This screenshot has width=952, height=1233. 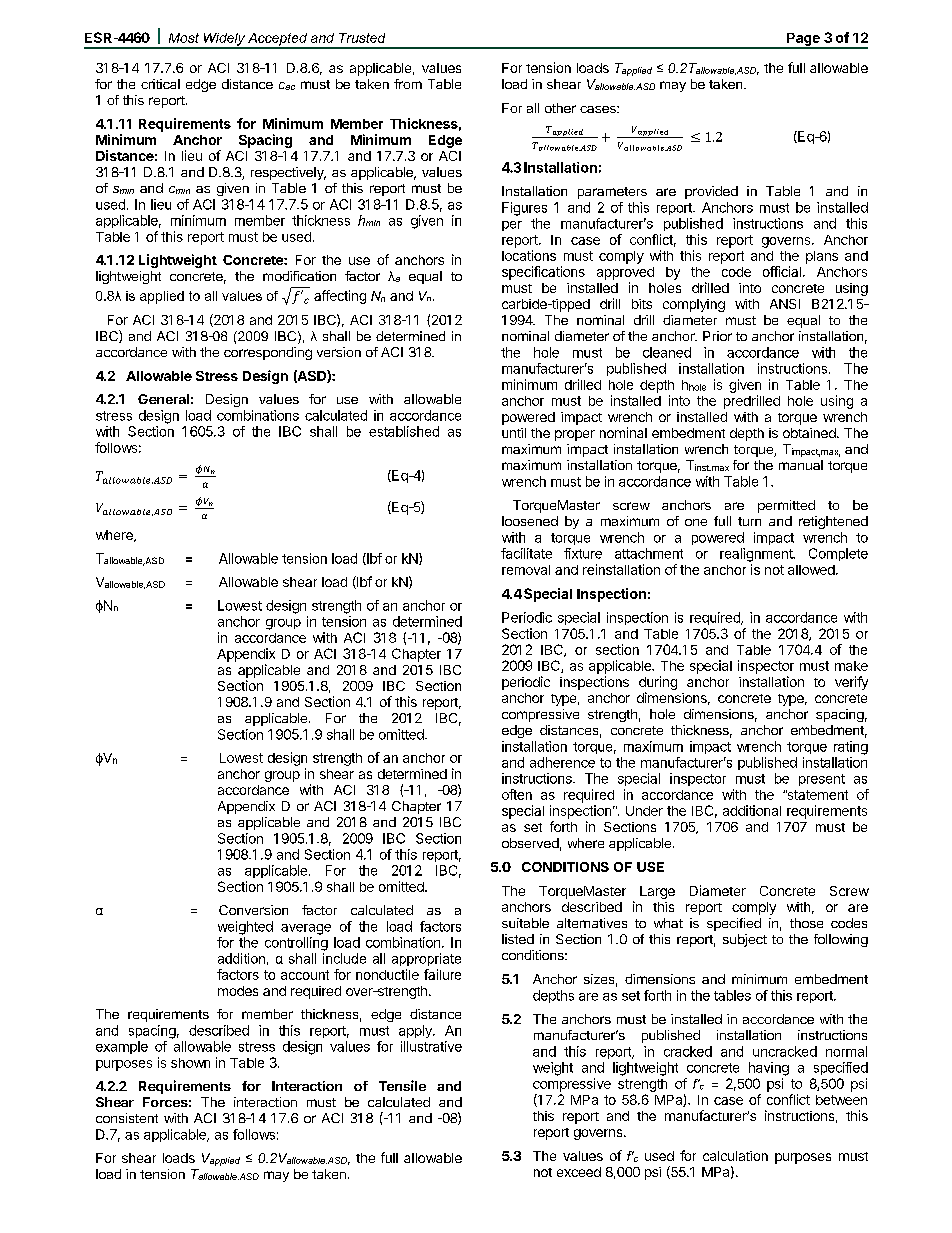 I want to click on realignment, so click(x=757, y=555).
